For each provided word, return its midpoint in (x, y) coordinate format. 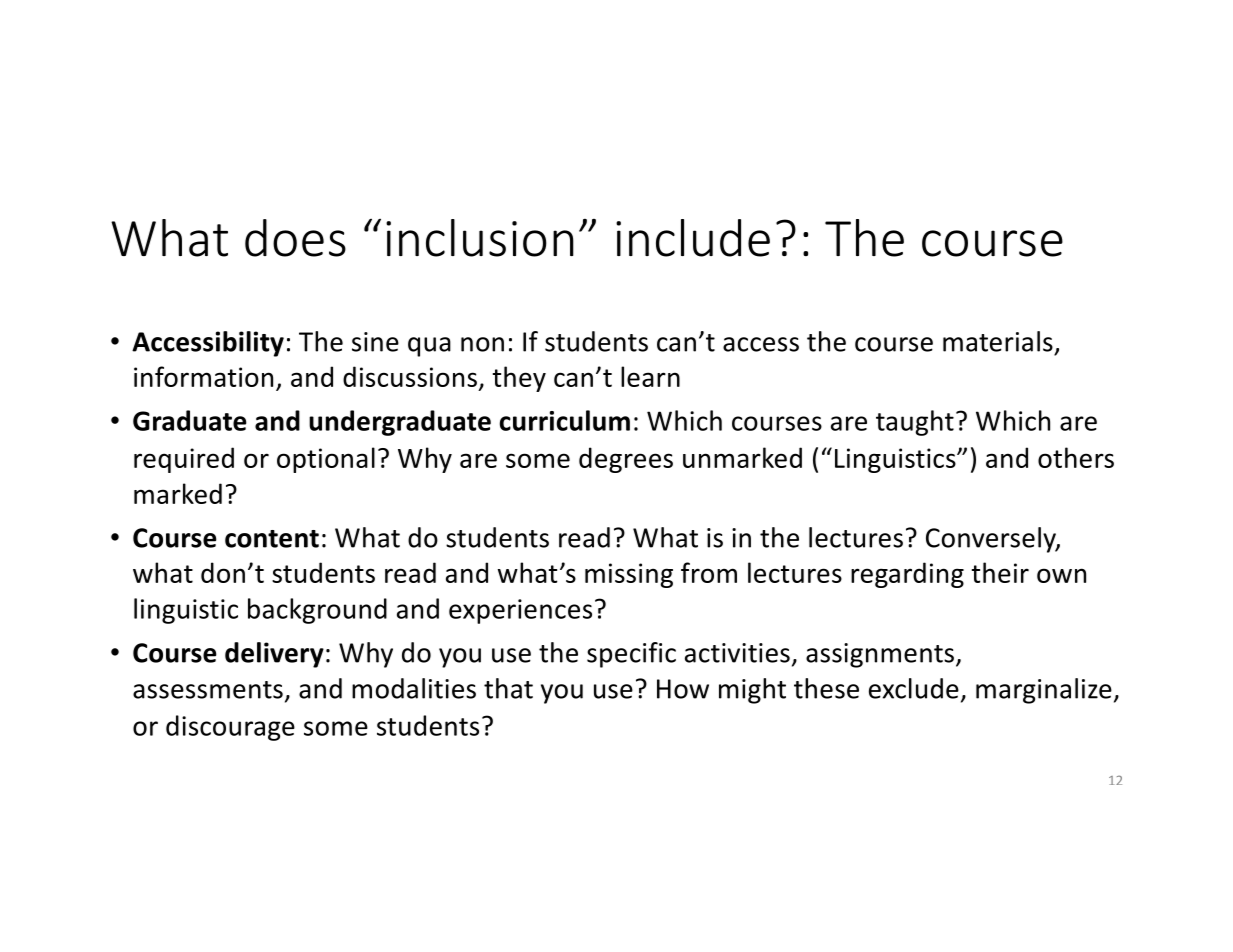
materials (998, 341)
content (272, 539)
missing (629, 575)
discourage (230, 728)
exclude (914, 688)
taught (915, 423)
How (683, 689)
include (693, 238)
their (1000, 572)
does (295, 238)
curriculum (565, 420)
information (203, 376)
